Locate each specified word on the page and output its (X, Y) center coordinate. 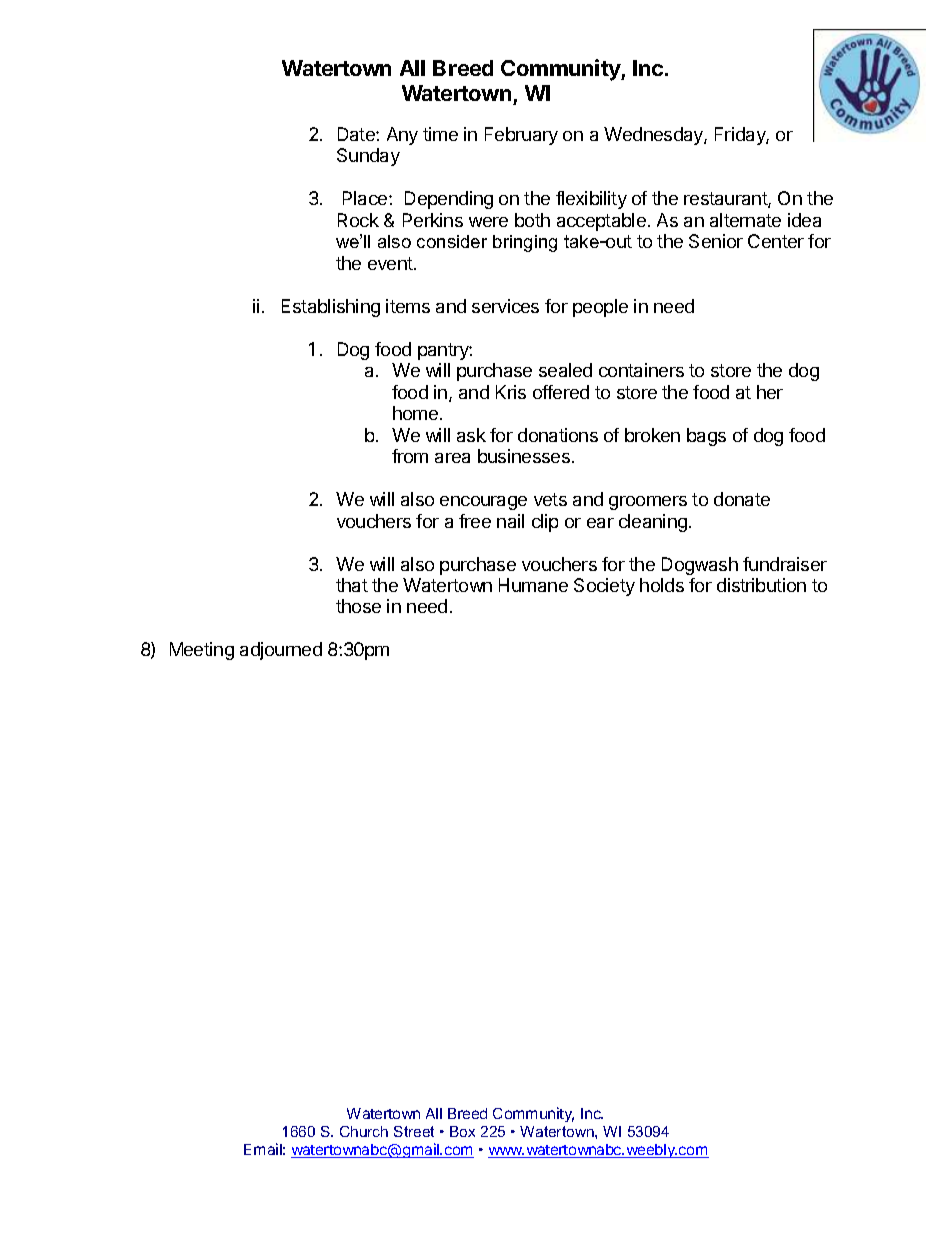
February (521, 136)
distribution (761, 585)
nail (510, 521)
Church (364, 1131)
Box (462, 1131)
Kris (511, 392)
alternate (745, 220)
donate (742, 499)
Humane (533, 585)
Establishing (331, 308)
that (352, 585)
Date (357, 134)
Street (414, 1131)
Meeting (202, 651)
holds (662, 585)
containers (641, 370)
